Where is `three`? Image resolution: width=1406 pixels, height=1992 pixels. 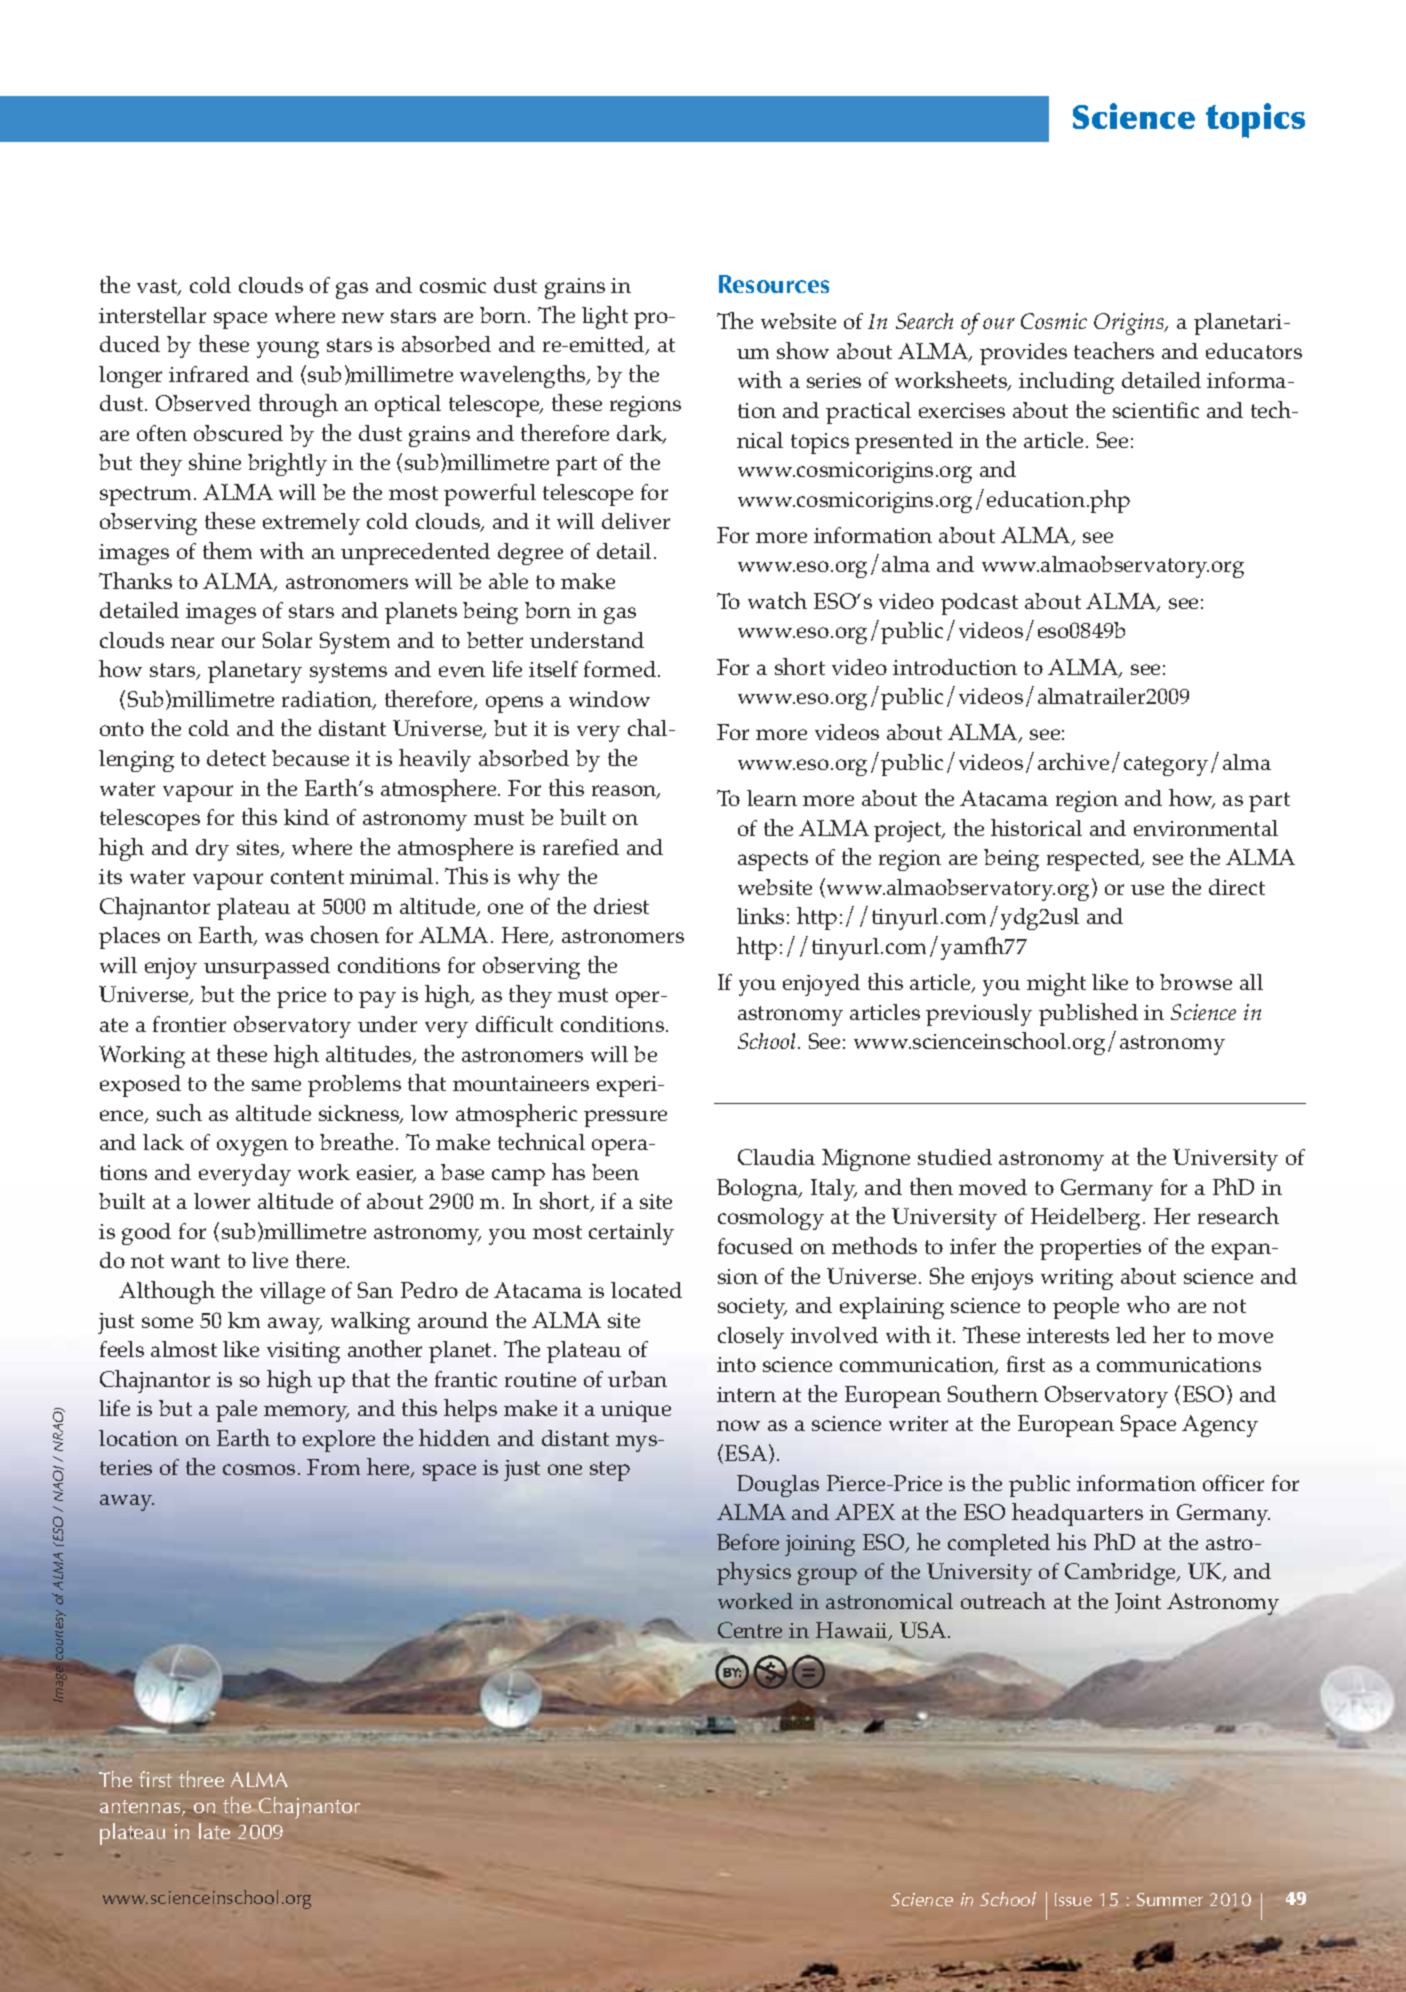
three is located at coordinates (201, 1779).
